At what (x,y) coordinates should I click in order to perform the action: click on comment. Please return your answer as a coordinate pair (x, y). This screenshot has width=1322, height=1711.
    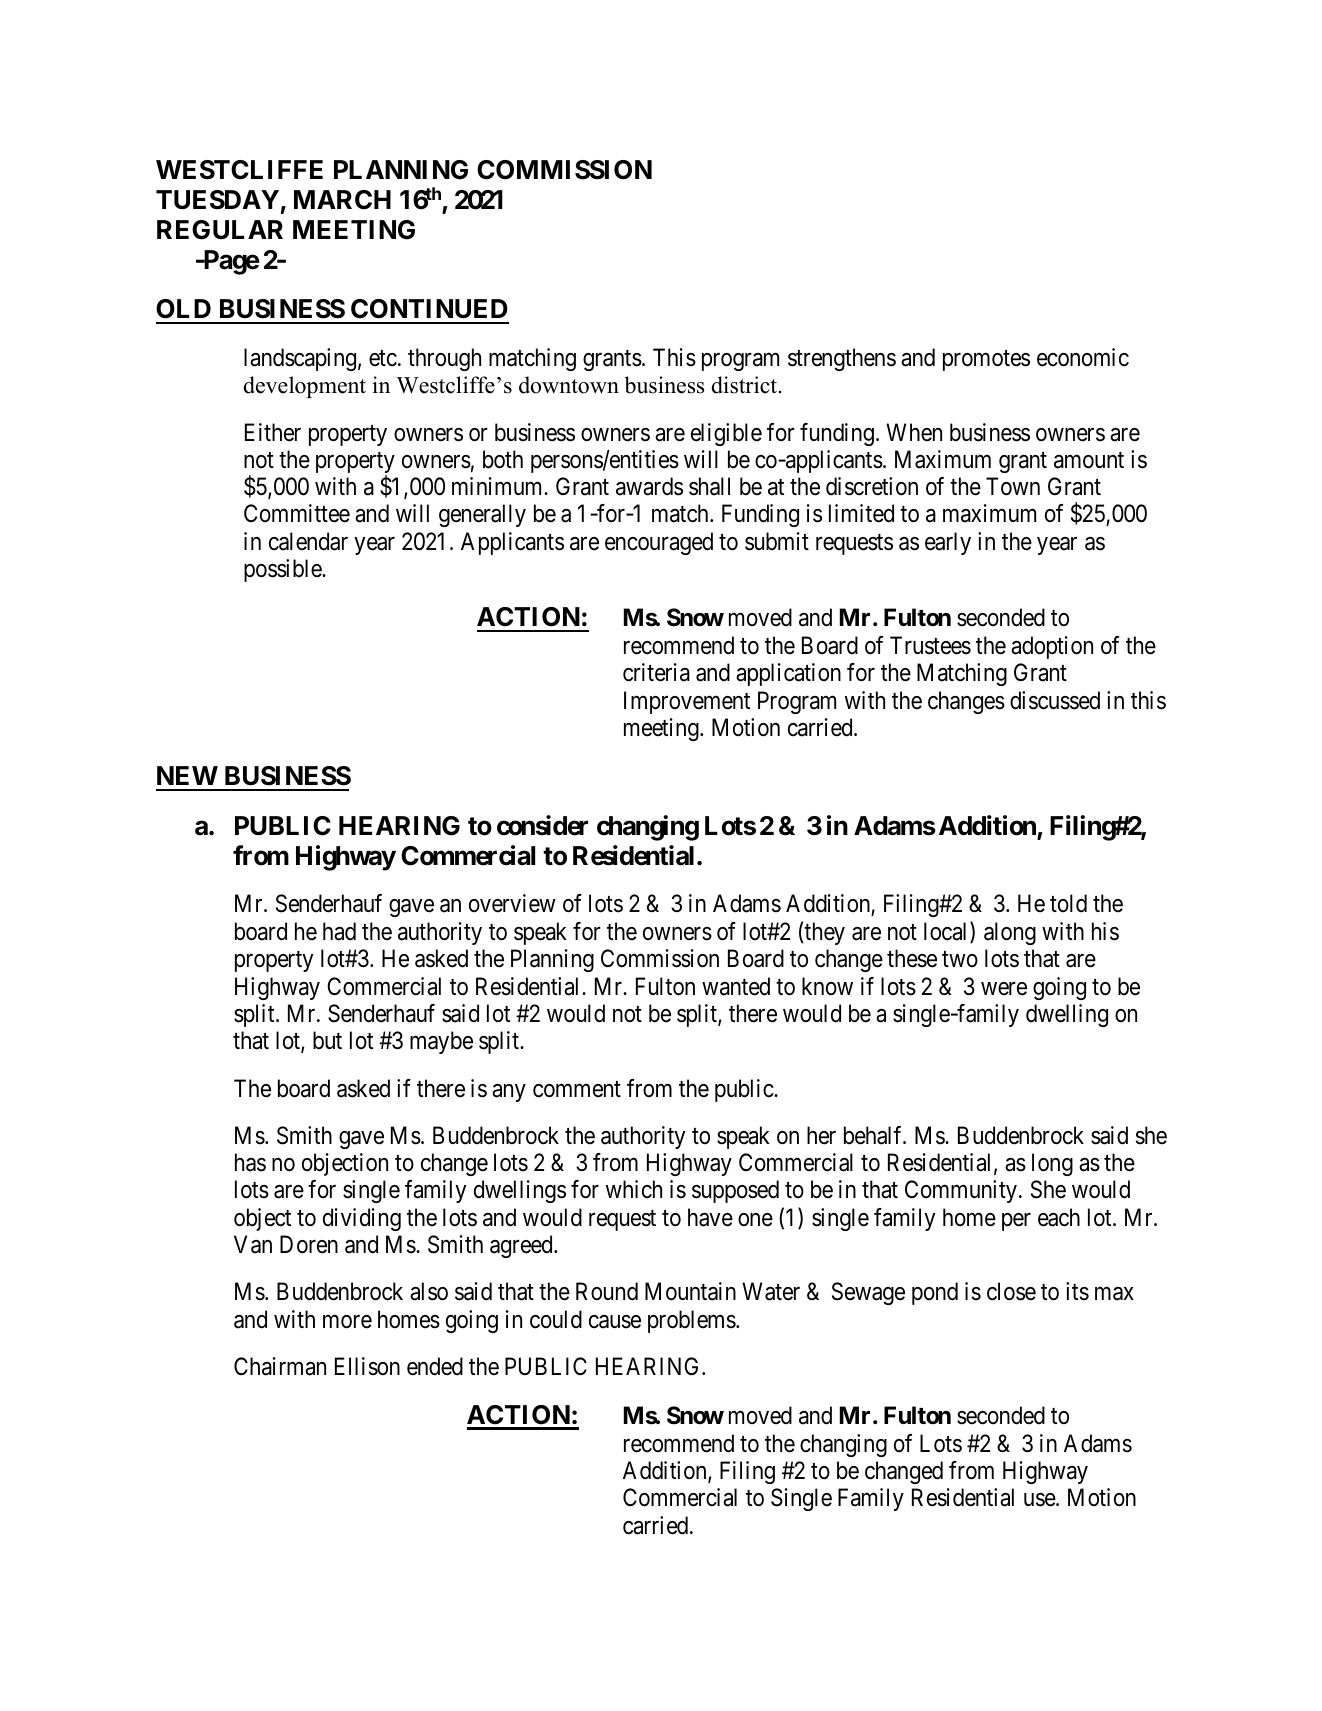
    Looking at the image, I should click on (577, 1089).
